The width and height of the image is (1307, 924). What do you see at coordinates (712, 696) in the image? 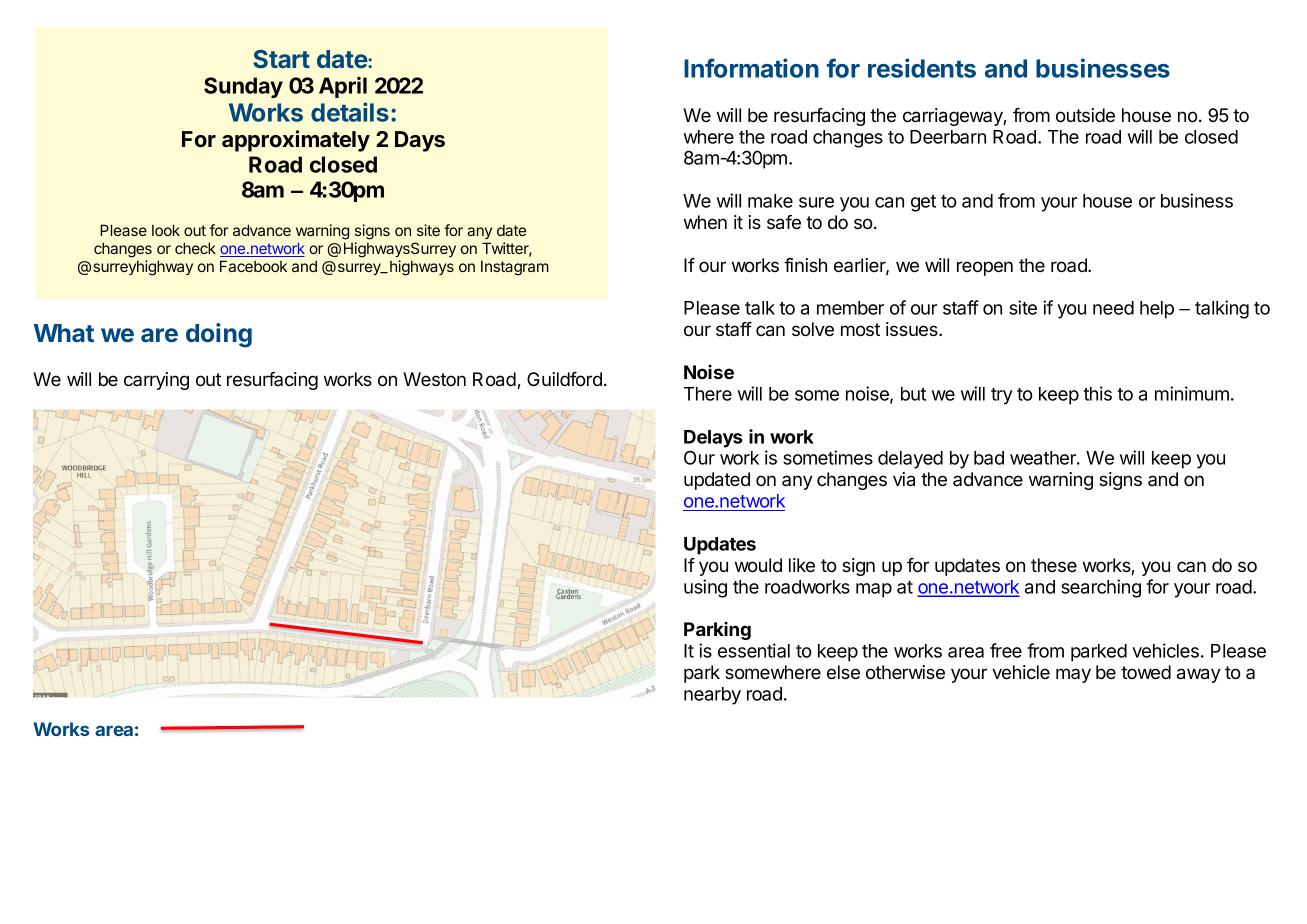
I see `nearby` at bounding box center [712, 696].
